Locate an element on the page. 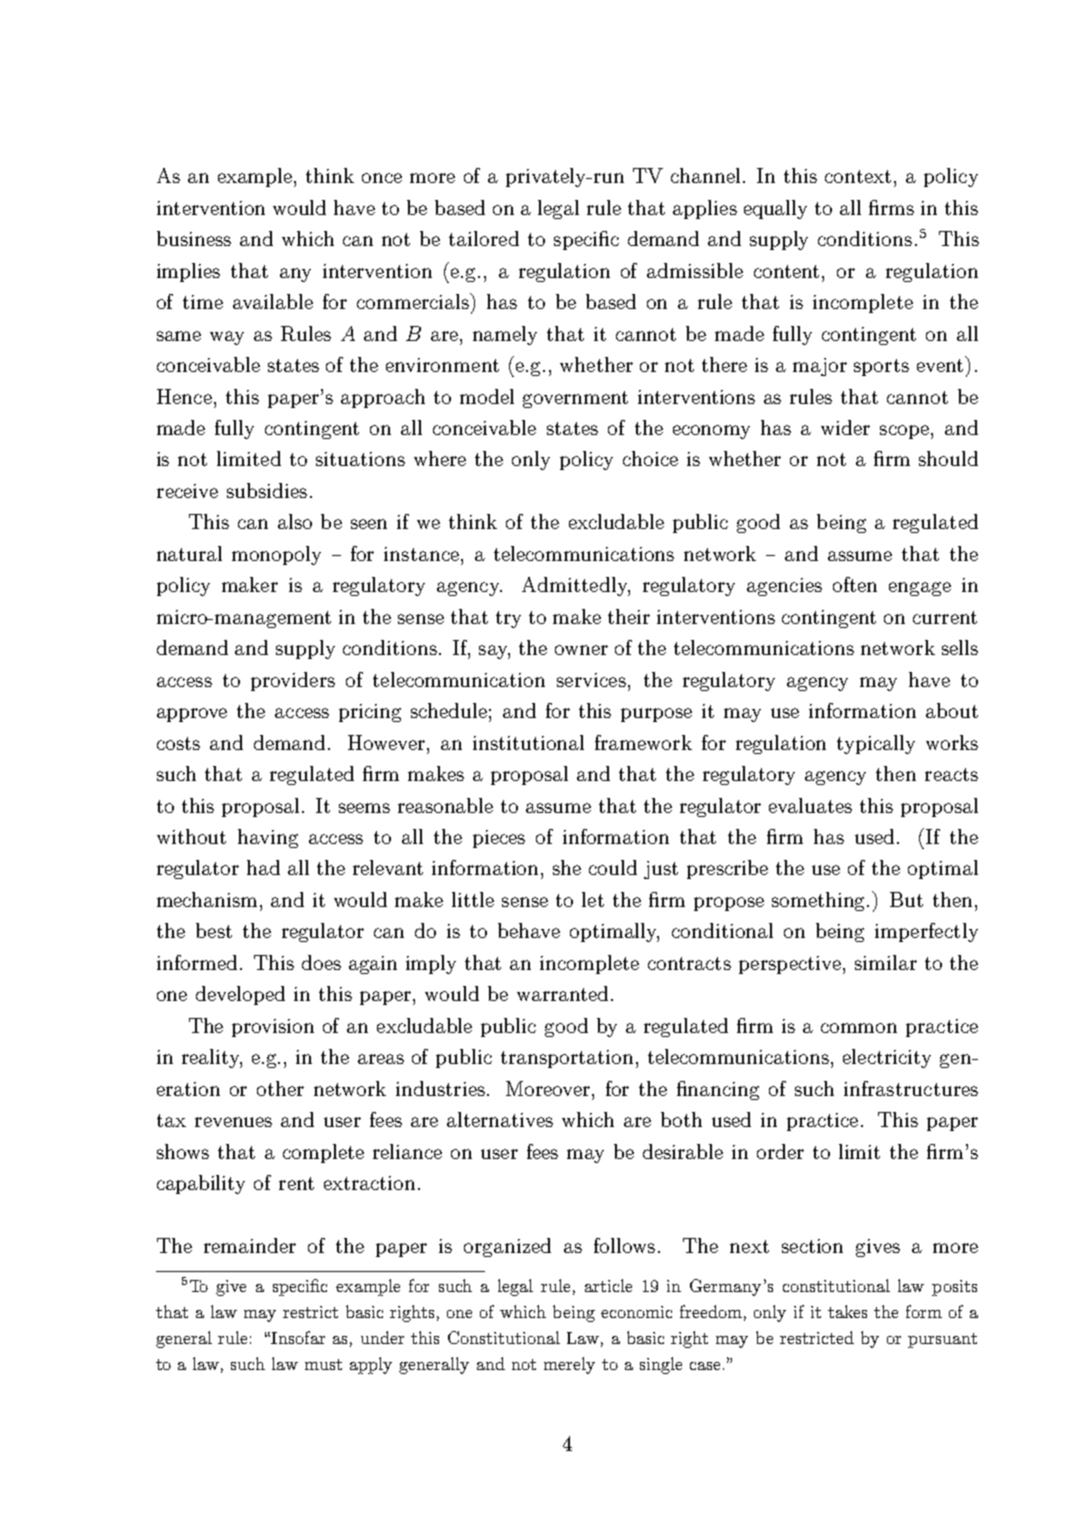  provision is located at coordinates (273, 1028).
